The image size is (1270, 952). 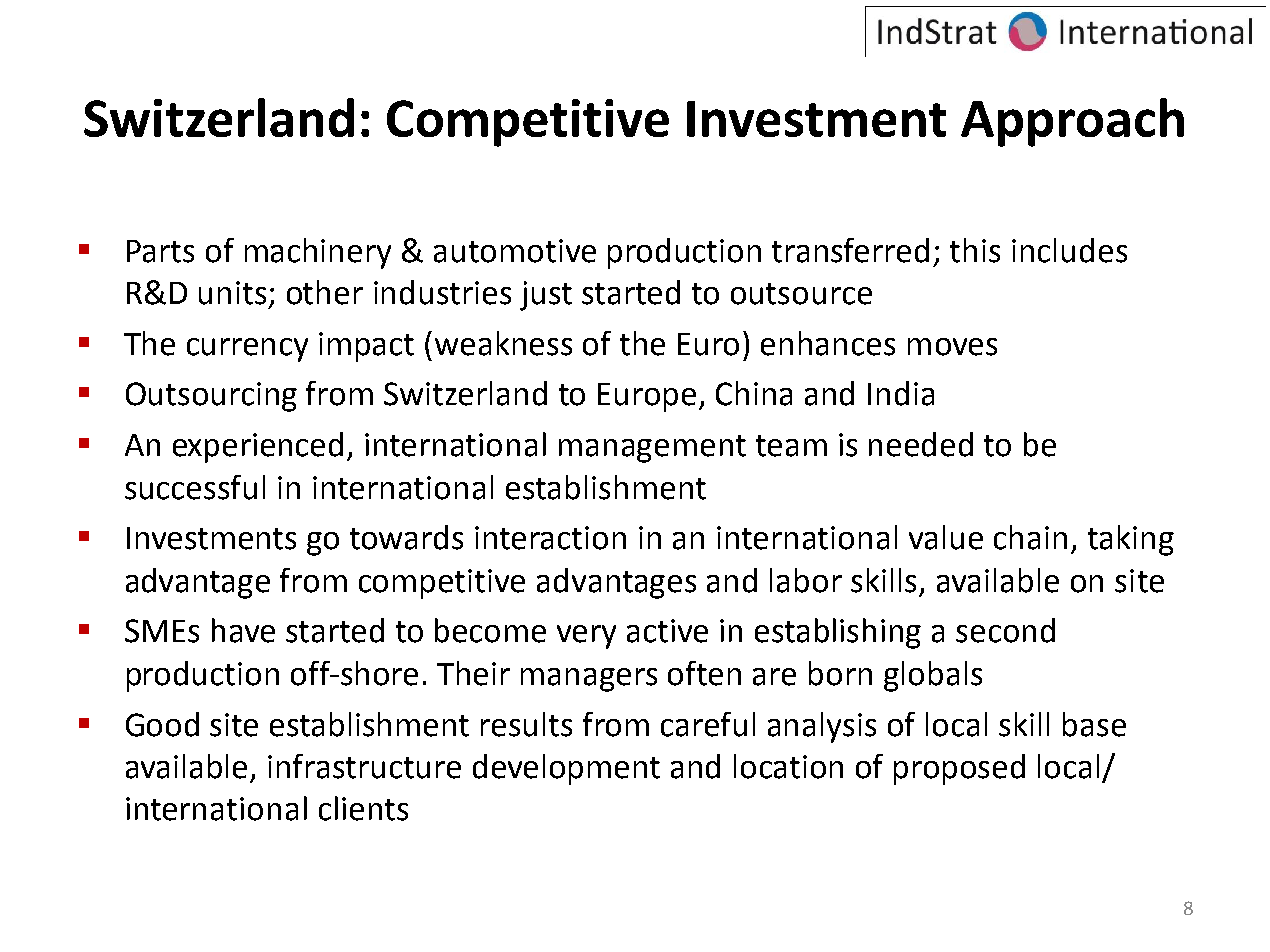 I want to click on experienced, so click(x=258, y=447).
